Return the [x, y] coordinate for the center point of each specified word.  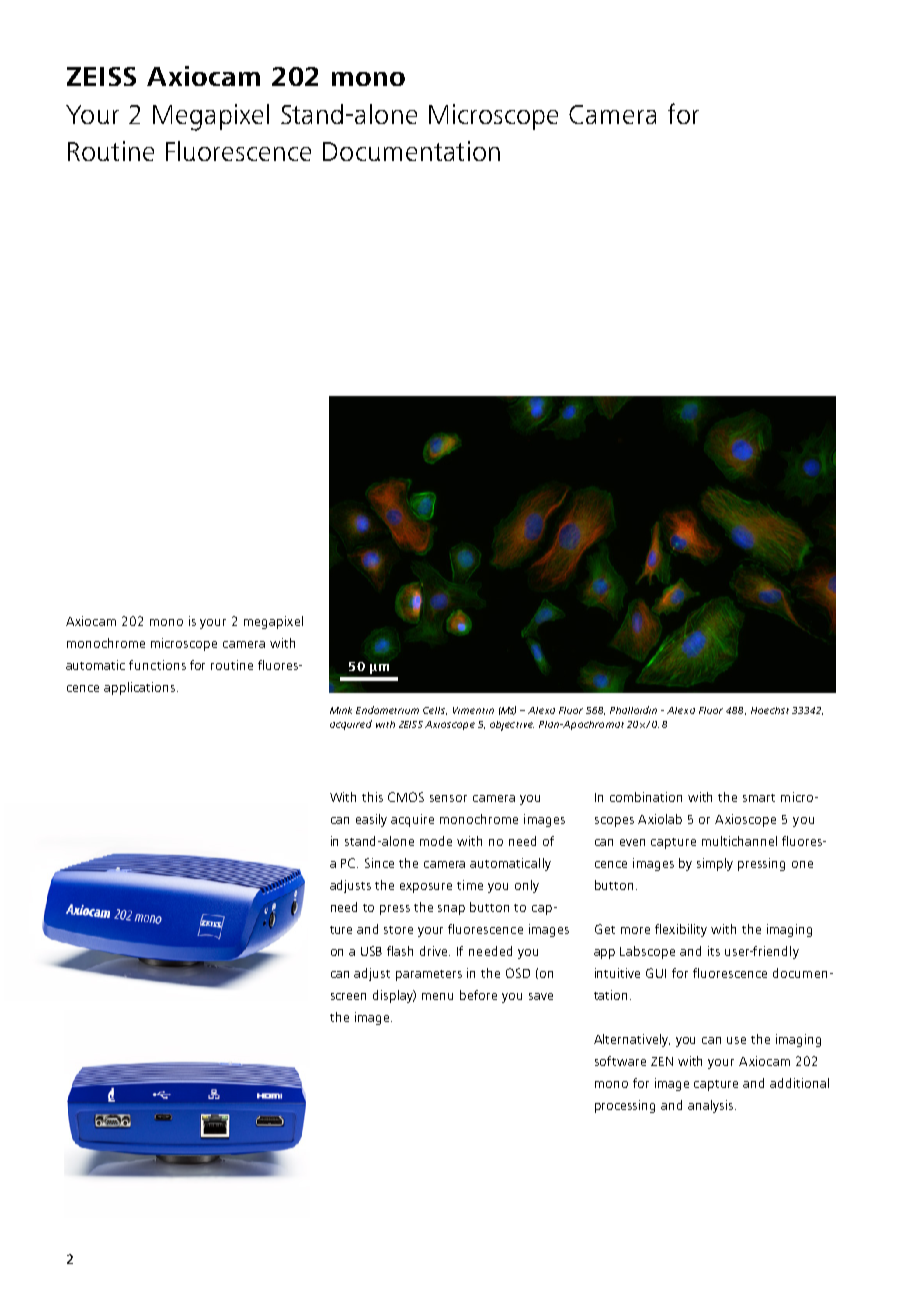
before [478, 995]
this [372, 797]
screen [348, 996]
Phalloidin [633, 710]
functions [157, 665]
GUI [656, 973]
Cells [435, 711]
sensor [448, 798]
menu [437, 996]
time [470, 885]
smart [759, 798]
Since [379, 863]
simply [715, 864]
